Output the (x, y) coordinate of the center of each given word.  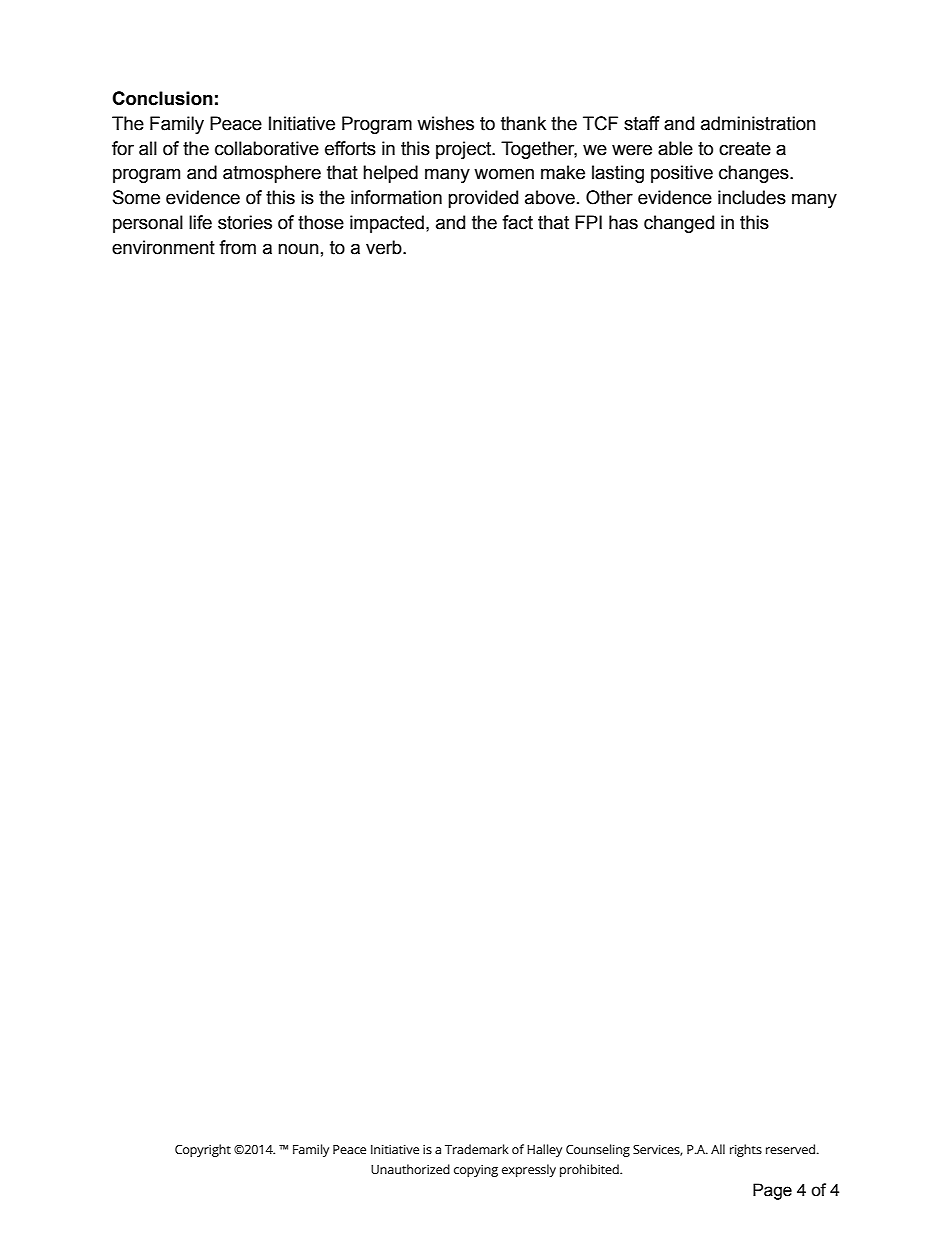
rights (746, 1150)
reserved (790, 1149)
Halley (544, 1150)
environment (163, 247)
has (623, 222)
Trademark (477, 1149)
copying (476, 1171)
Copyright (203, 1150)
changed (679, 224)
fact (517, 222)
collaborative (267, 148)
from (237, 247)
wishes (445, 123)
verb (385, 247)
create (745, 149)
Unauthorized (410, 1169)
